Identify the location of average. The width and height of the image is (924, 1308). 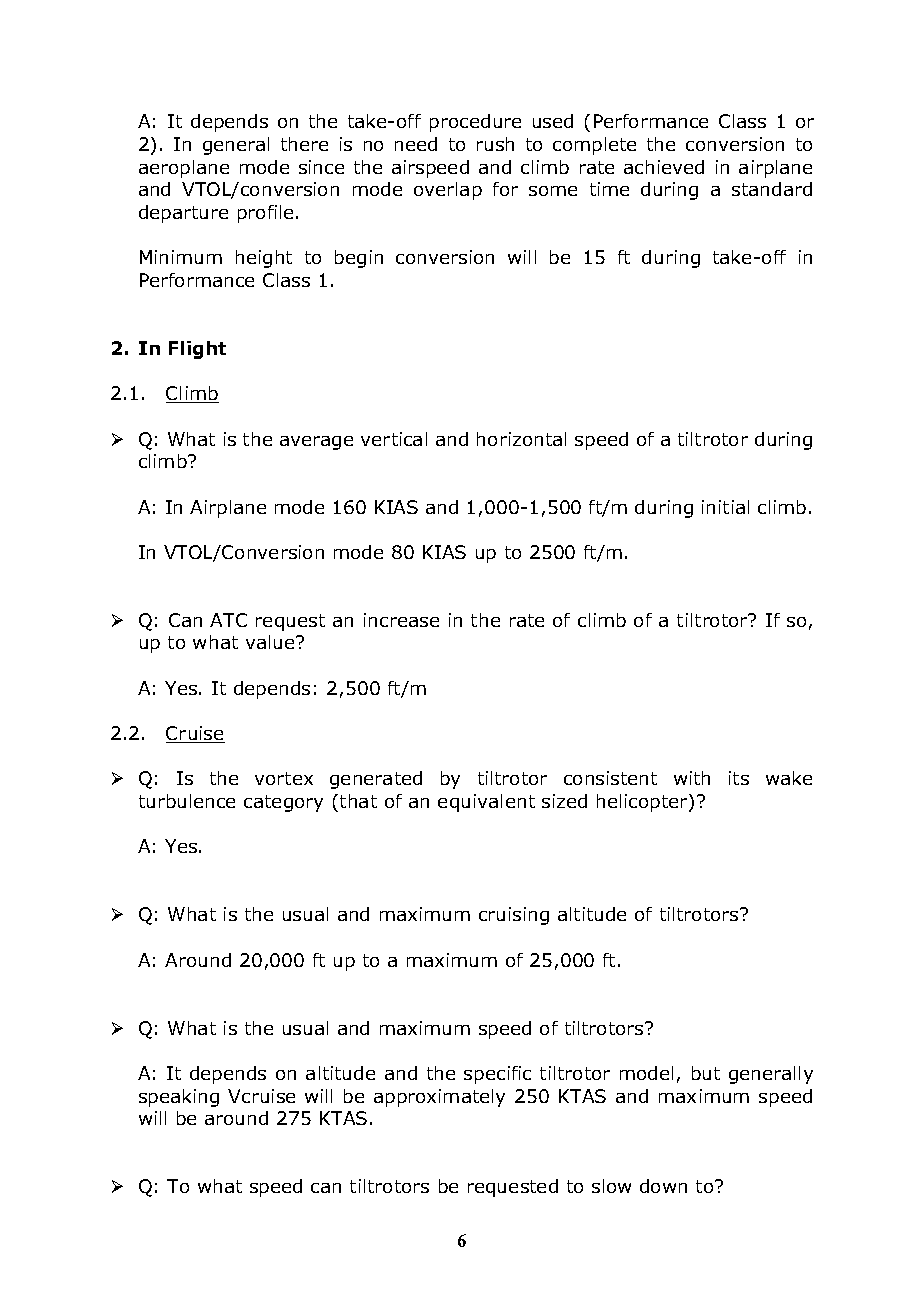
(316, 443).
